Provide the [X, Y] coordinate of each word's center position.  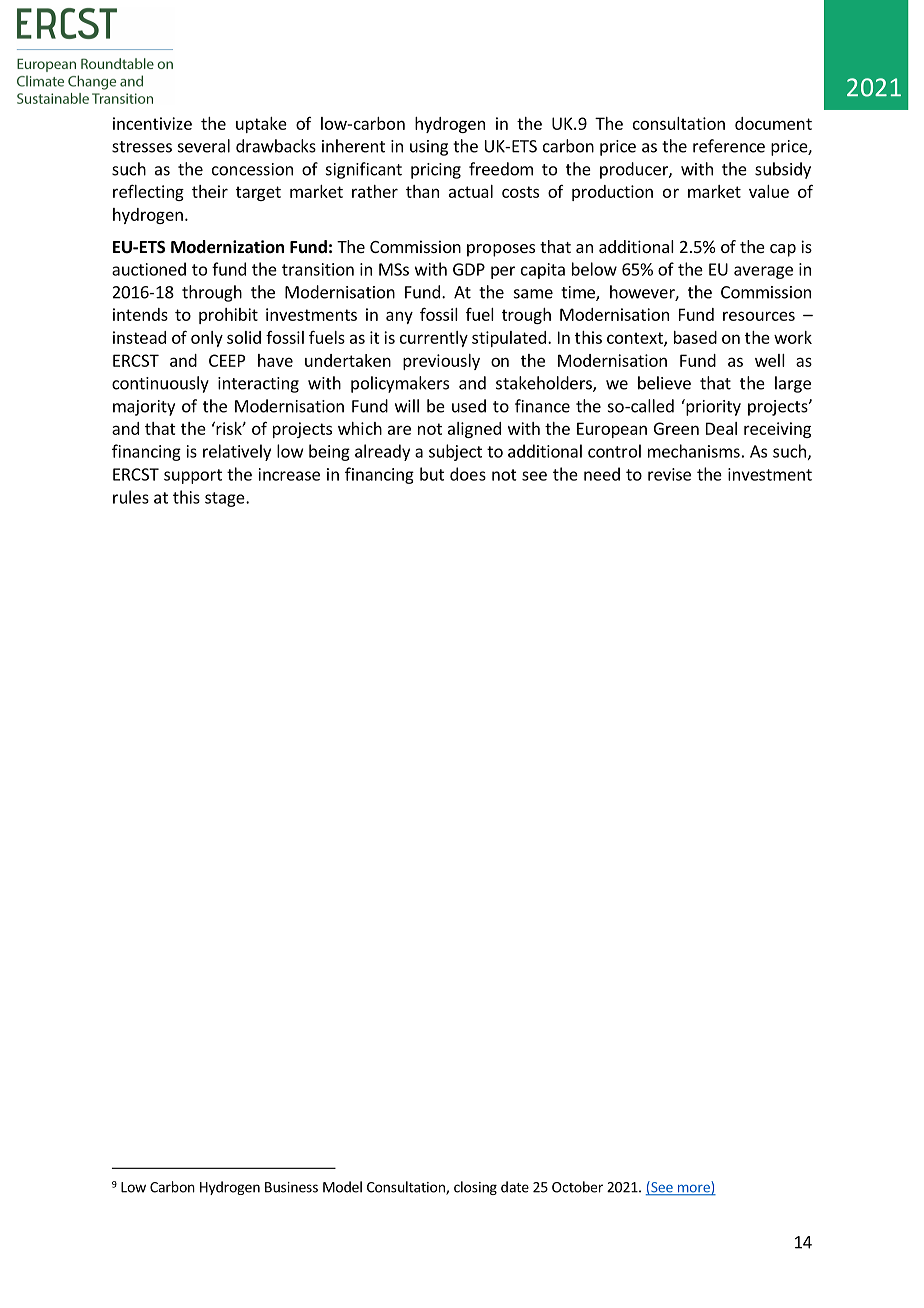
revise [669, 474]
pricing [436, 171]
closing [475, 1188]
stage [226, 499]
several [204, 146]
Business [291, 1187]
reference [729, 146]
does [468, 474]
